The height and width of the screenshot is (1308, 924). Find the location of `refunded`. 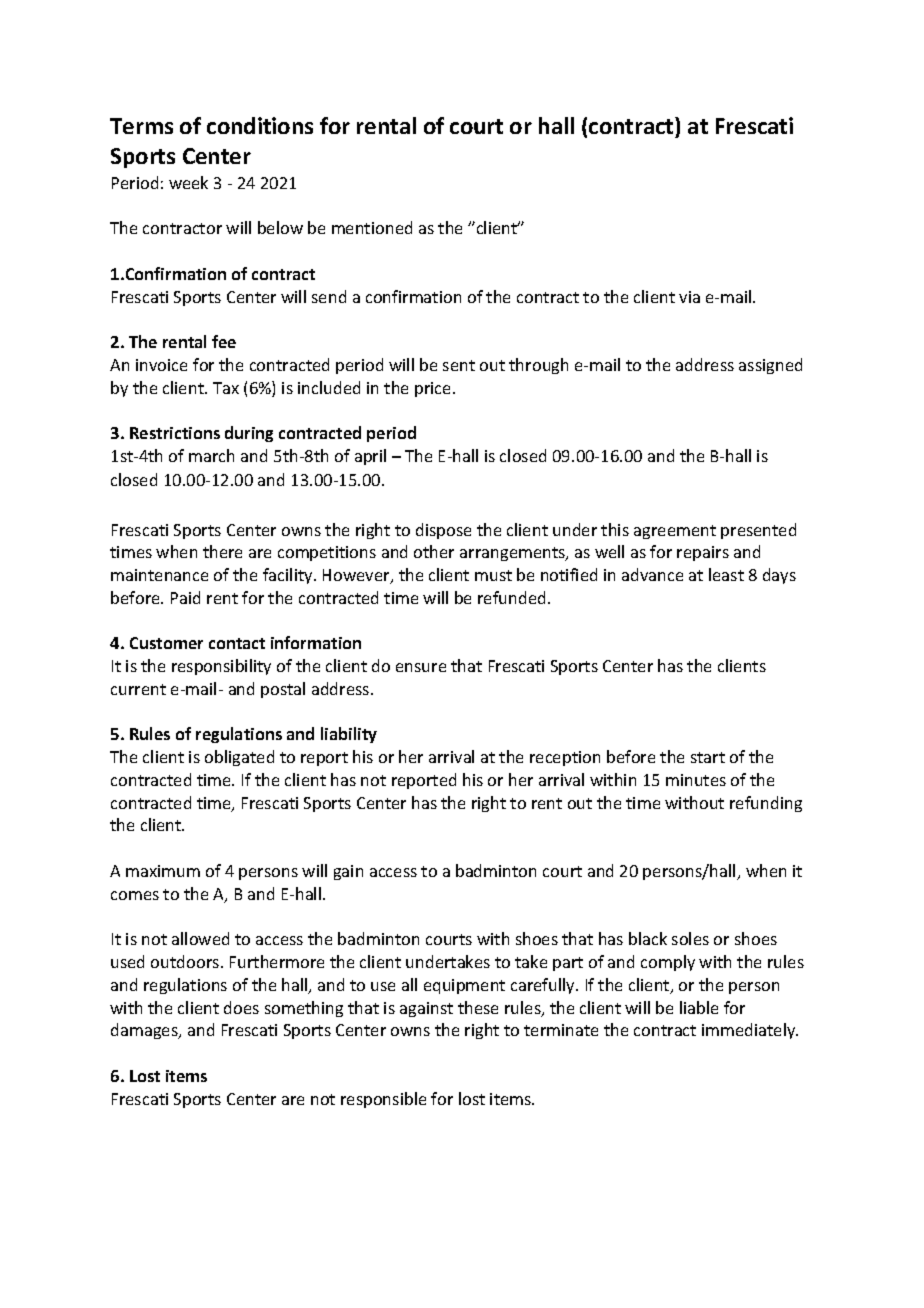

refunded is located at coordinates (511, 597).
